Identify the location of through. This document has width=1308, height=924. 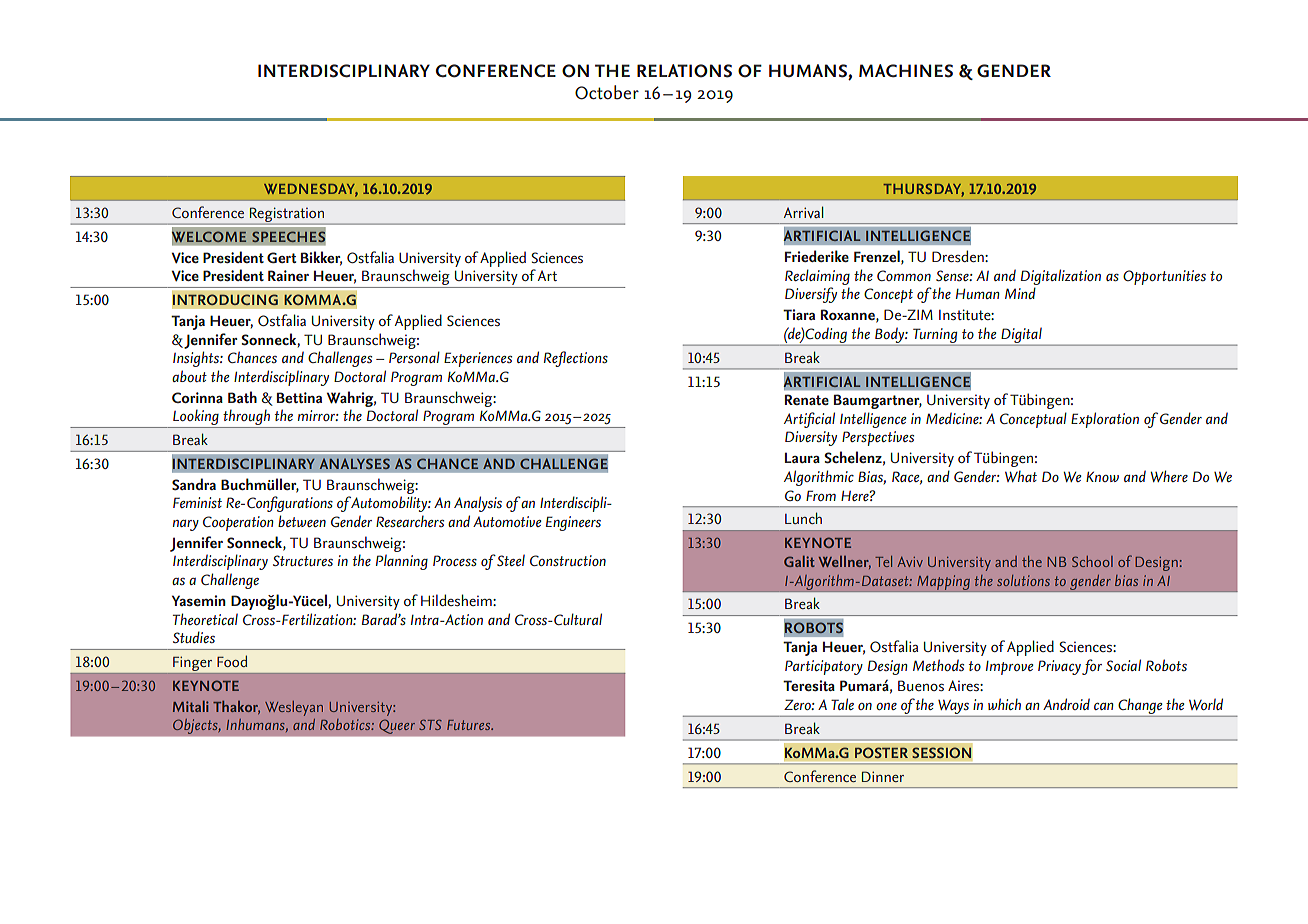
(246, 419).
